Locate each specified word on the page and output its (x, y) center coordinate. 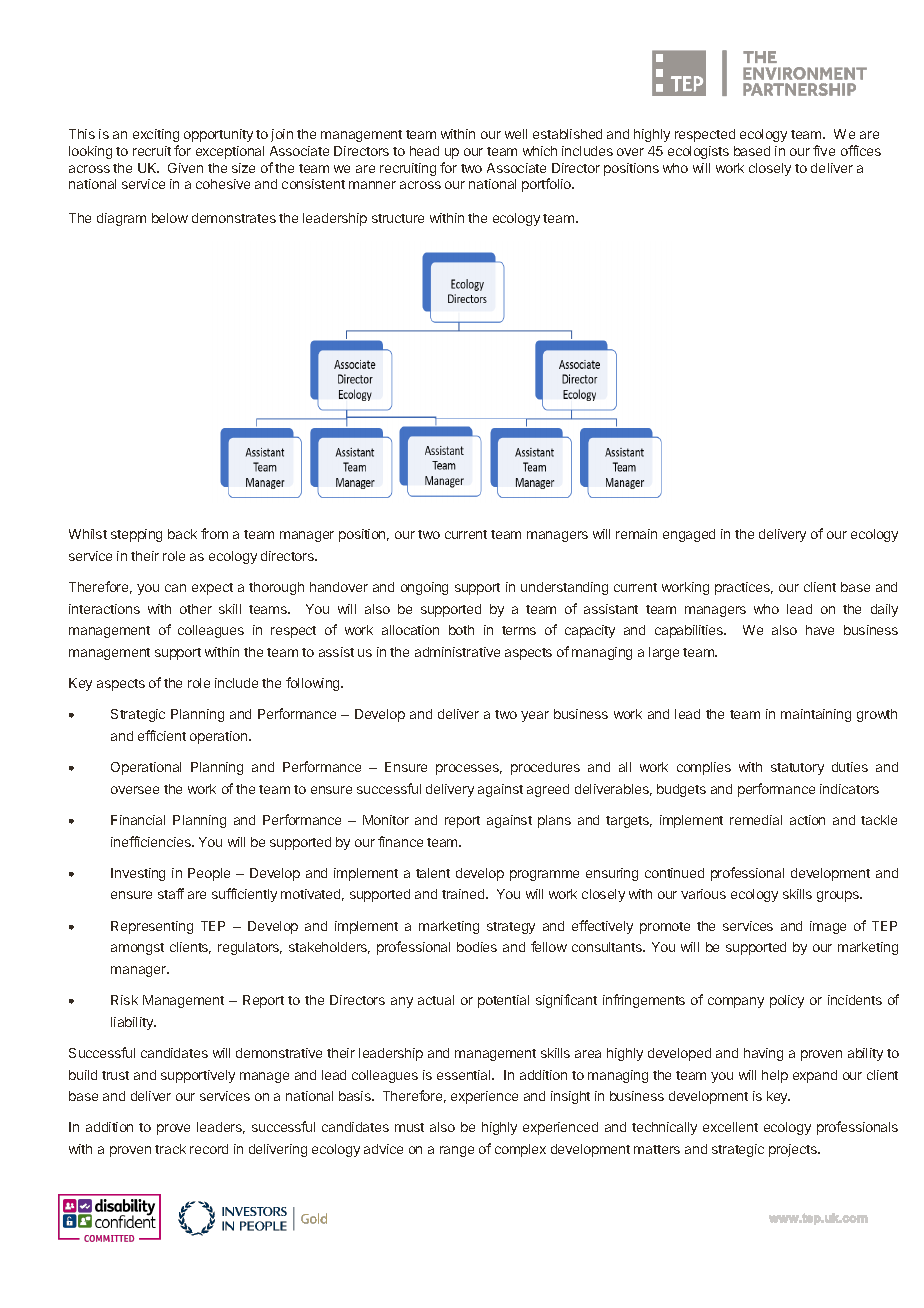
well (516, 134)
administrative (457, 652)
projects (794, 1150)
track (170, 1149)
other (196, 609)
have (820, 630)
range (457, 1151)
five (824, 150)
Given (185, 168)
